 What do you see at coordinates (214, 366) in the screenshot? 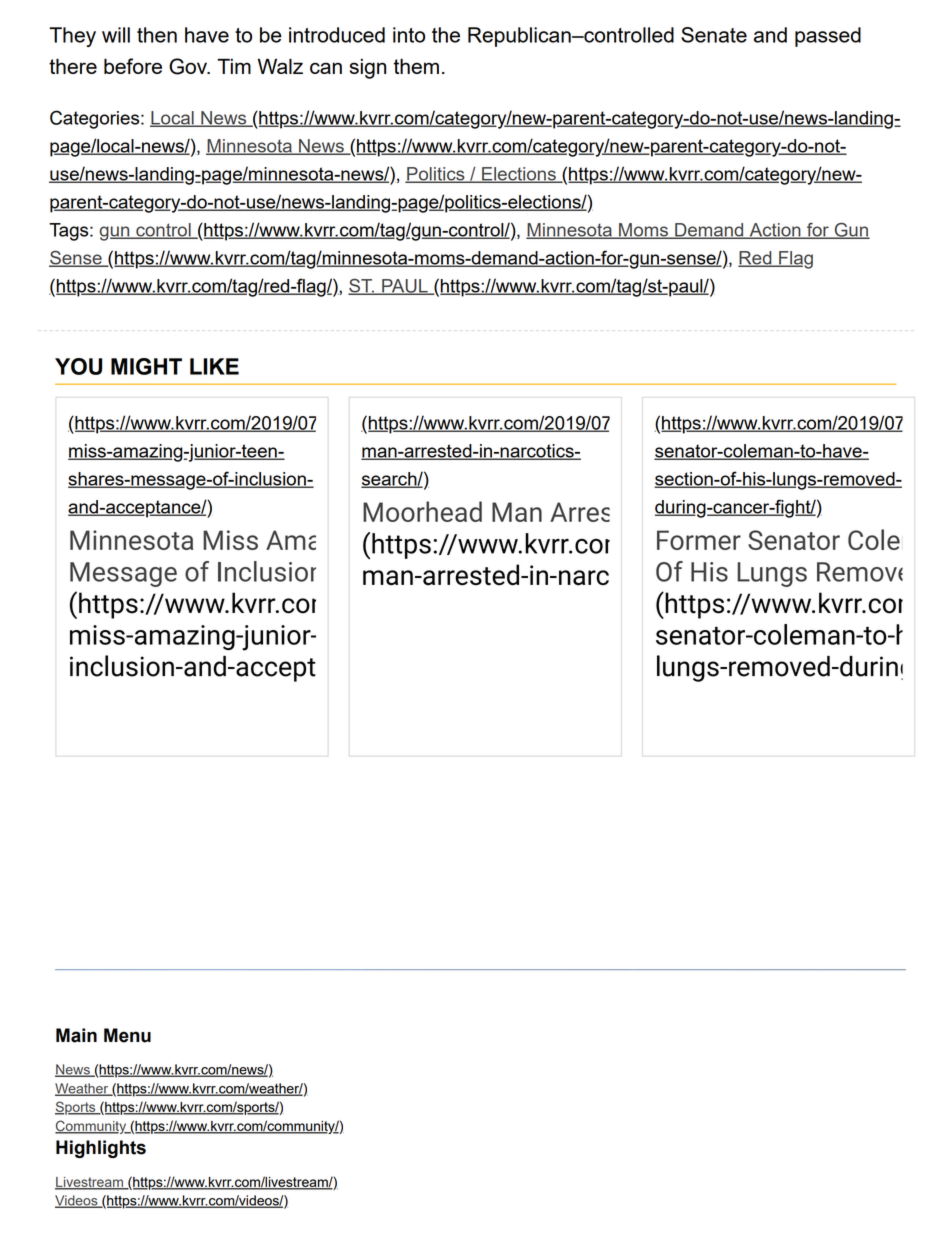
I see `LIKE` at bounding box center [214, 366].
